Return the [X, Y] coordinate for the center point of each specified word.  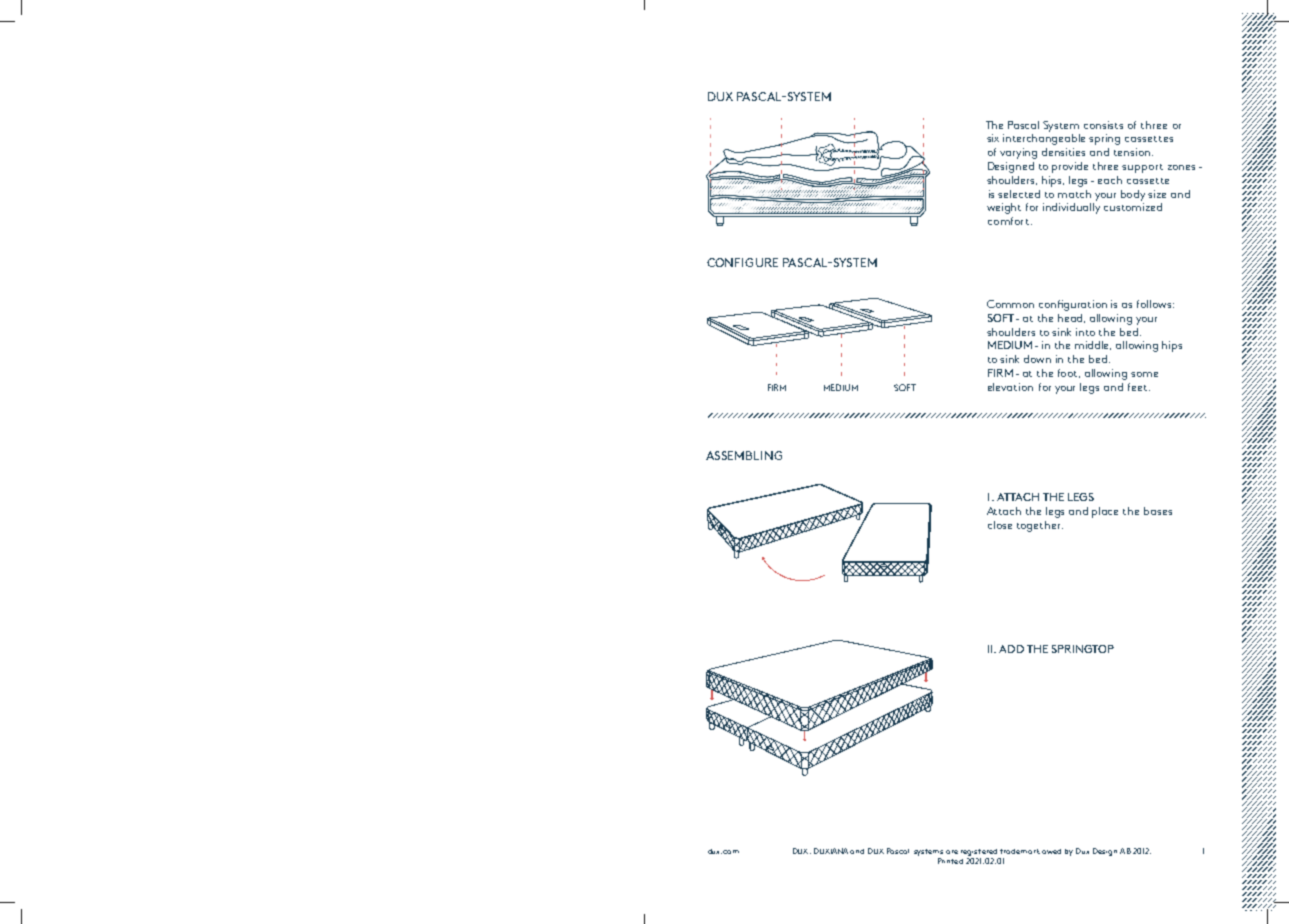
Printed [950, 861]
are [952, 852]
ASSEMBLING [744, 455]
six [993, 138]
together [1040, 526]
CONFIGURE [742, 262]
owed [1051, 851]
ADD [1011, 649]
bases [1158, 511]
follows [1155, 304]
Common [1010, 304]
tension [1132, 152]
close [1000, 525]
